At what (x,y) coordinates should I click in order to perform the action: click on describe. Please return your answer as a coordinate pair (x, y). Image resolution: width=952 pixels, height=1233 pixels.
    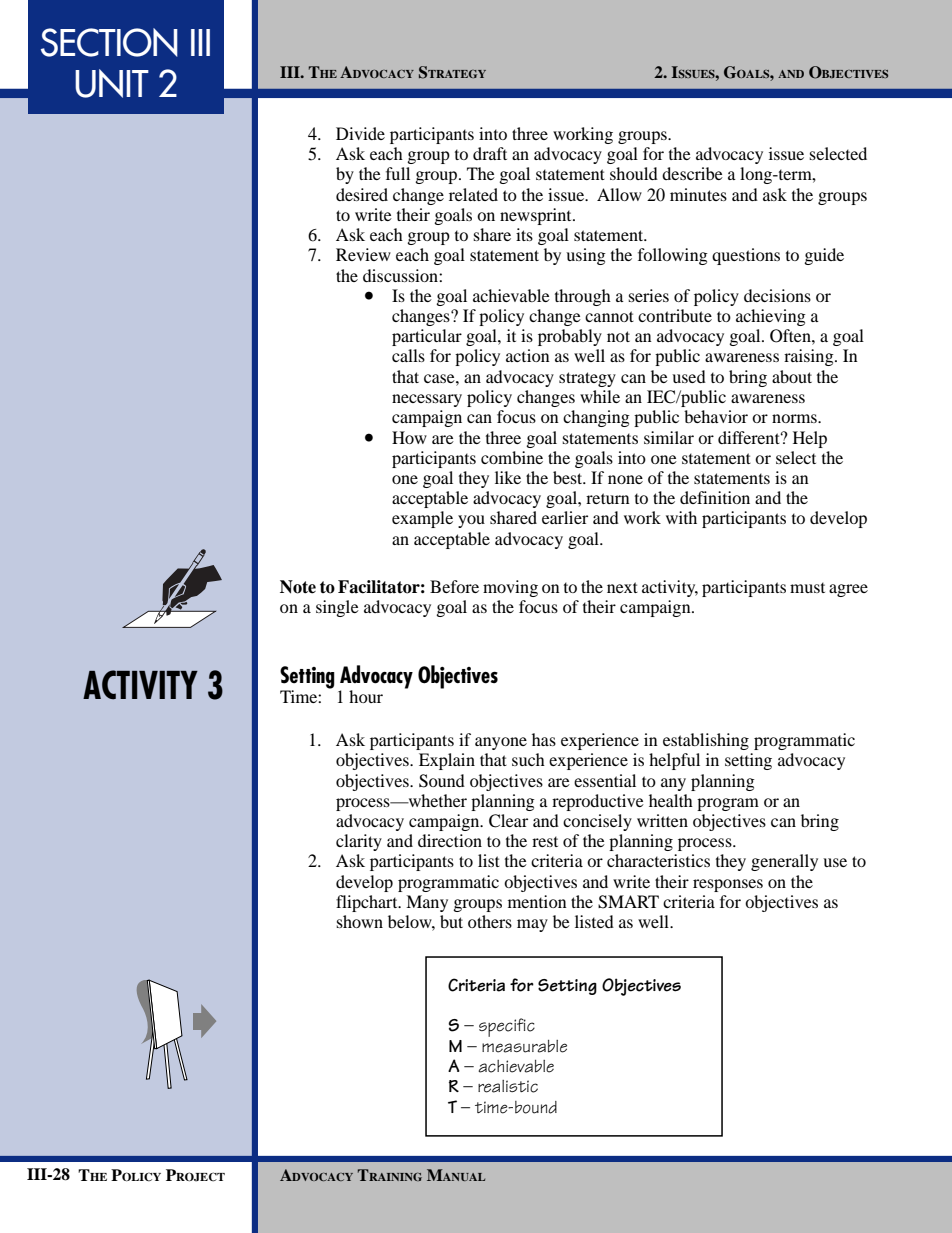
    Looking at the image, I should click on (692, 173).
